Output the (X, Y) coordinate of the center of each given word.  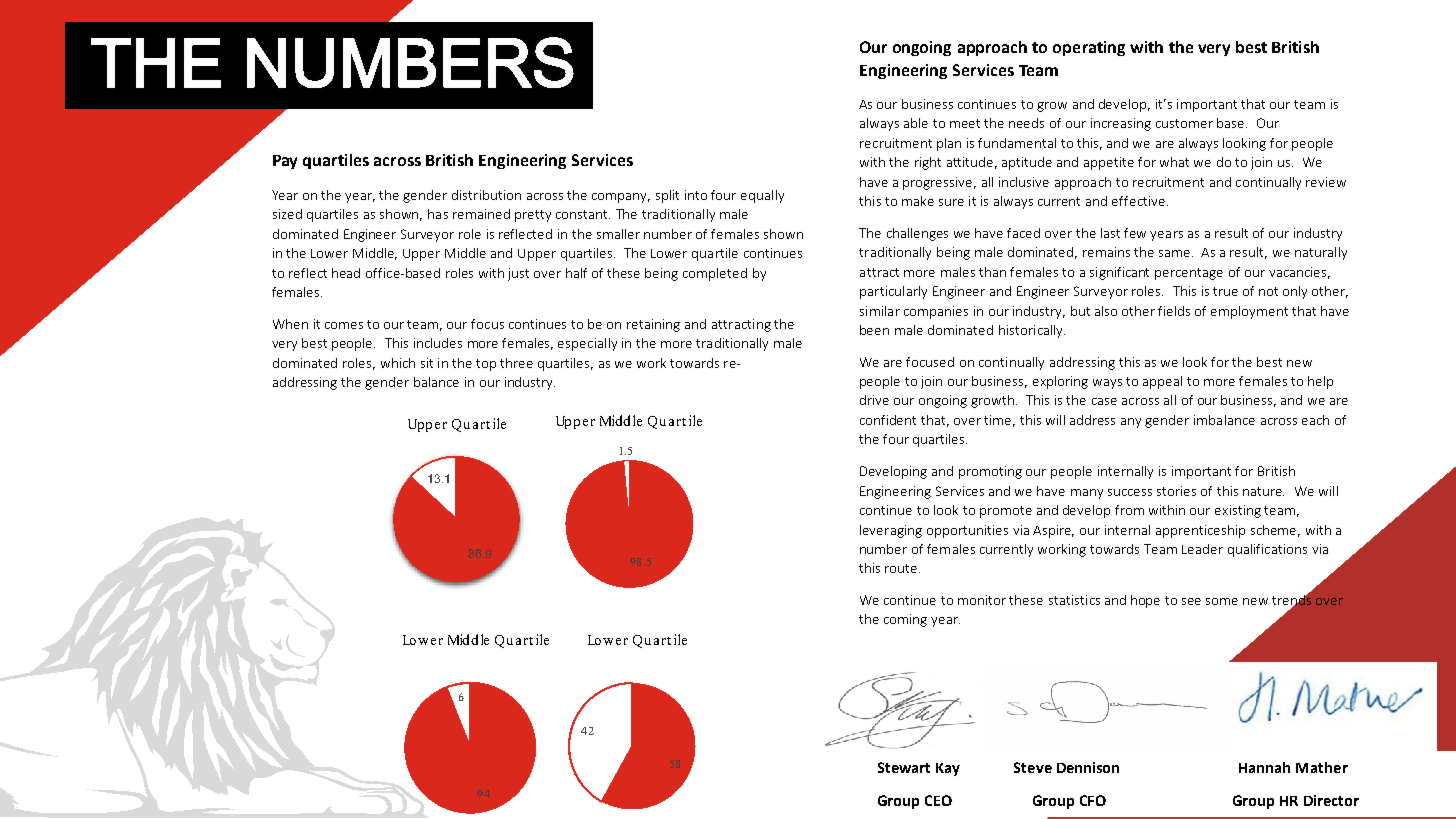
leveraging (891, 531)
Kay (948, 769)
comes (344, 325)
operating (1089, 48)
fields (1174, 311)
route (902, 568)
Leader (1202, 549)
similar (880, 311)
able (916, 123)
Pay (285, 162)
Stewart (904, 767)
